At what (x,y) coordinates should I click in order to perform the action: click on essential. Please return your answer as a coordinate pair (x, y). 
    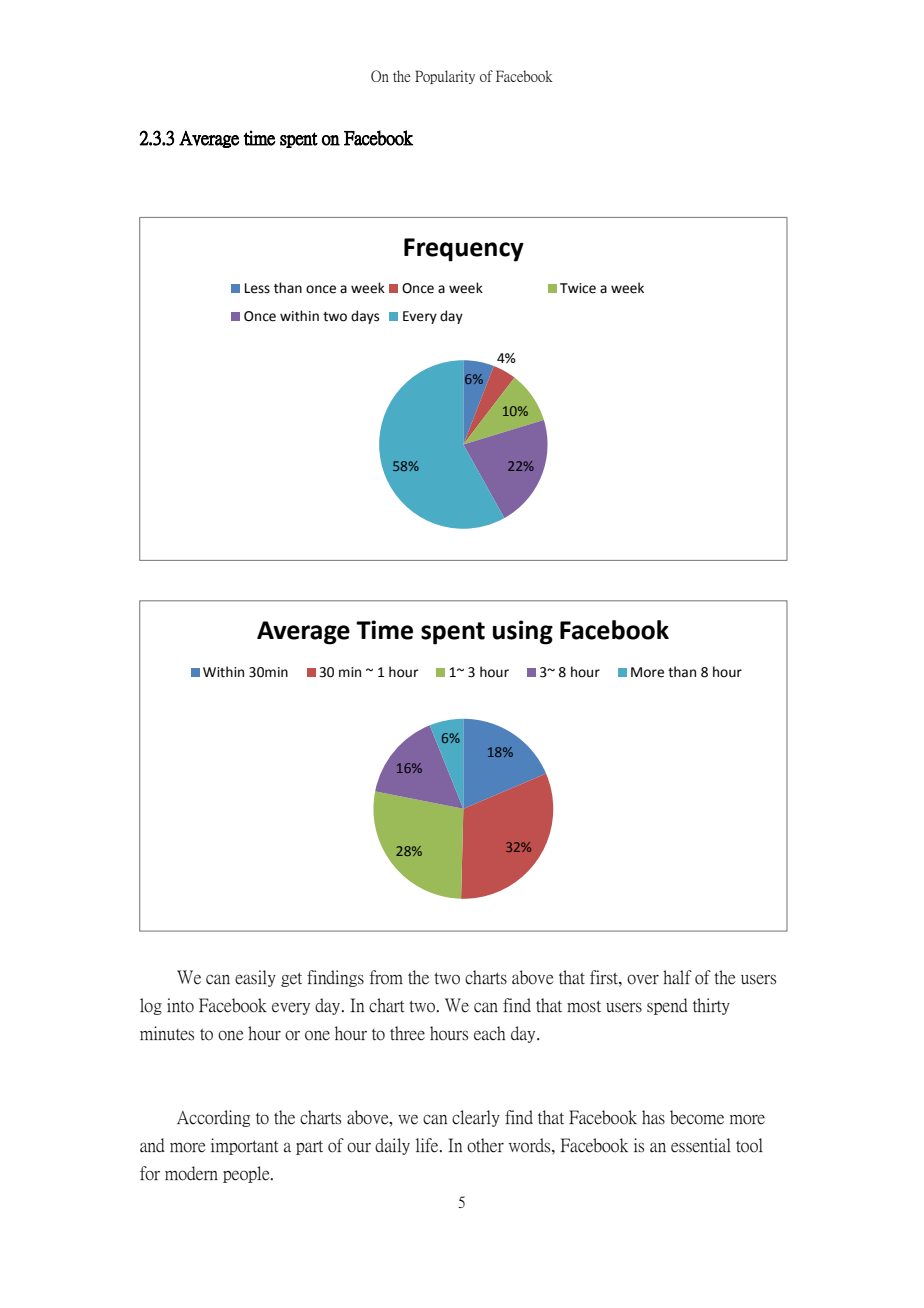
    Looking at the image, I should click on (701, 1145).
